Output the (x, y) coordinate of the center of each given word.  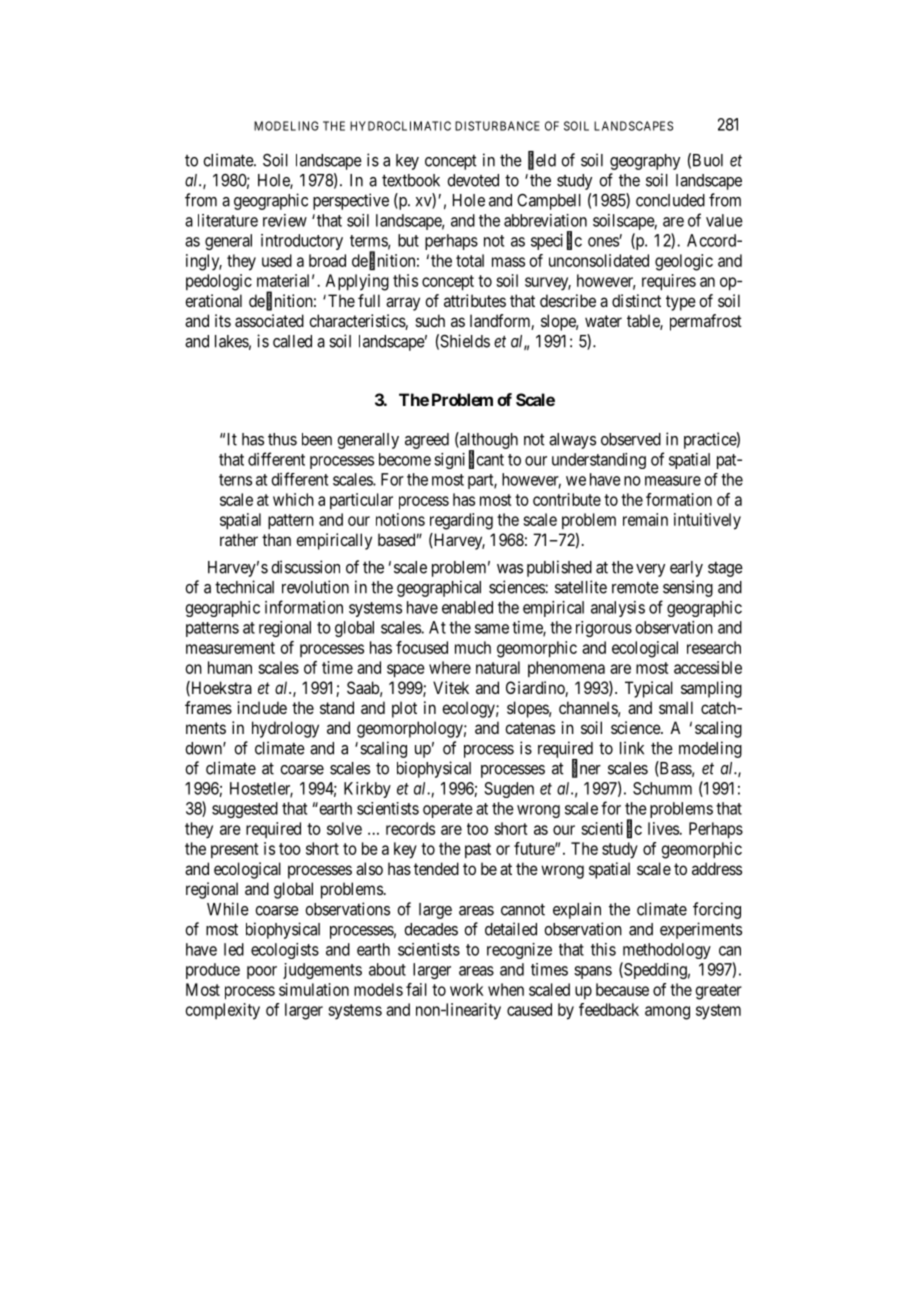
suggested (245, 810)
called (292, 341)
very (650, 570)
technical (244, 587)
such (430, 320)
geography (645, 162)
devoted (473, 180)
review (285, 220)
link (632, 748)
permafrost (706, 322)
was (510, 569)
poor (262, 972)
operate (448, 810)
